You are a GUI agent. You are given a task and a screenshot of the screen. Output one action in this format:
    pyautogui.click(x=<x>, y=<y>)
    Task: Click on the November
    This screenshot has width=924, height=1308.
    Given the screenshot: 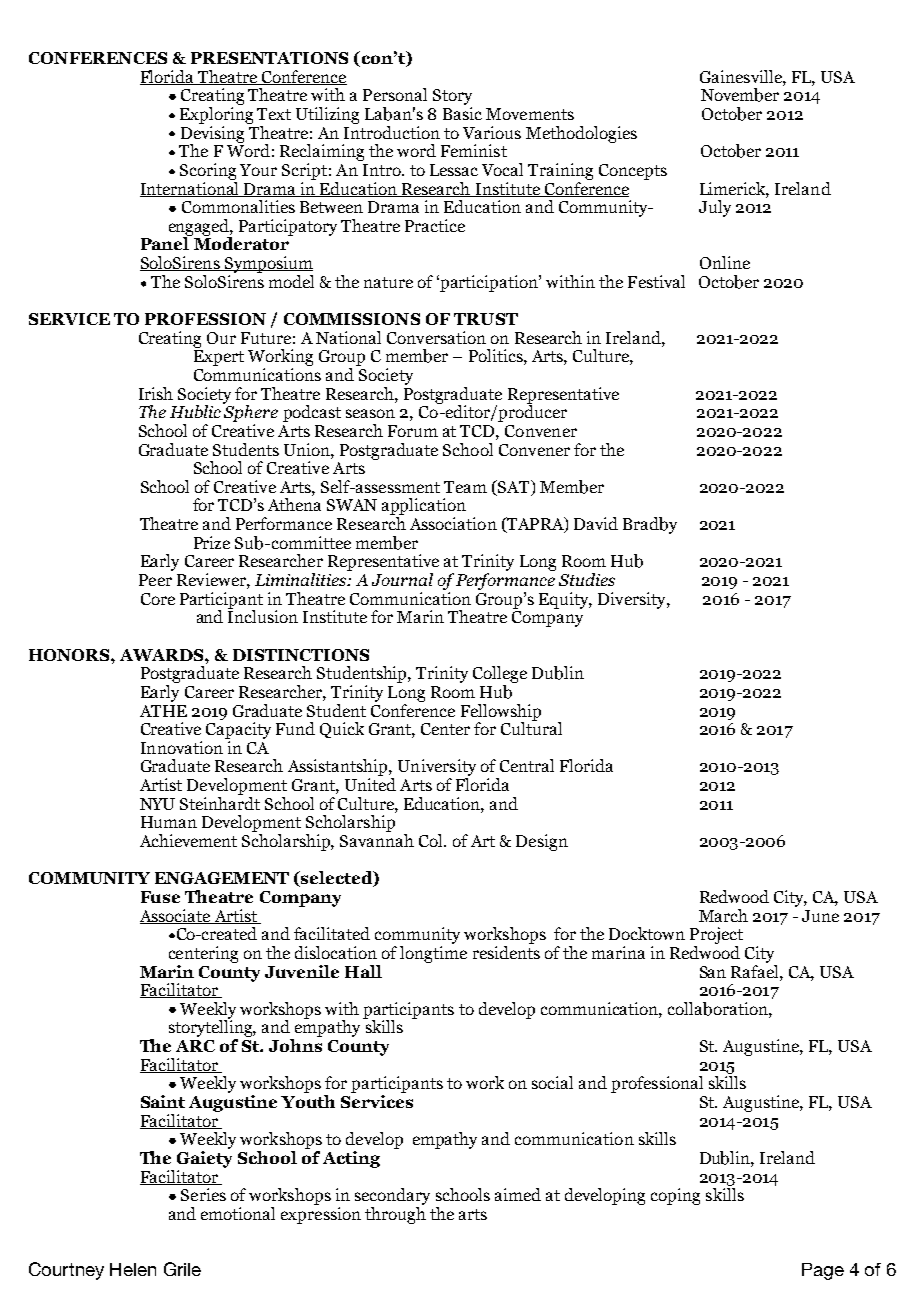 What is the action you would take?
    pyautogui.click(x=740, y=95)
